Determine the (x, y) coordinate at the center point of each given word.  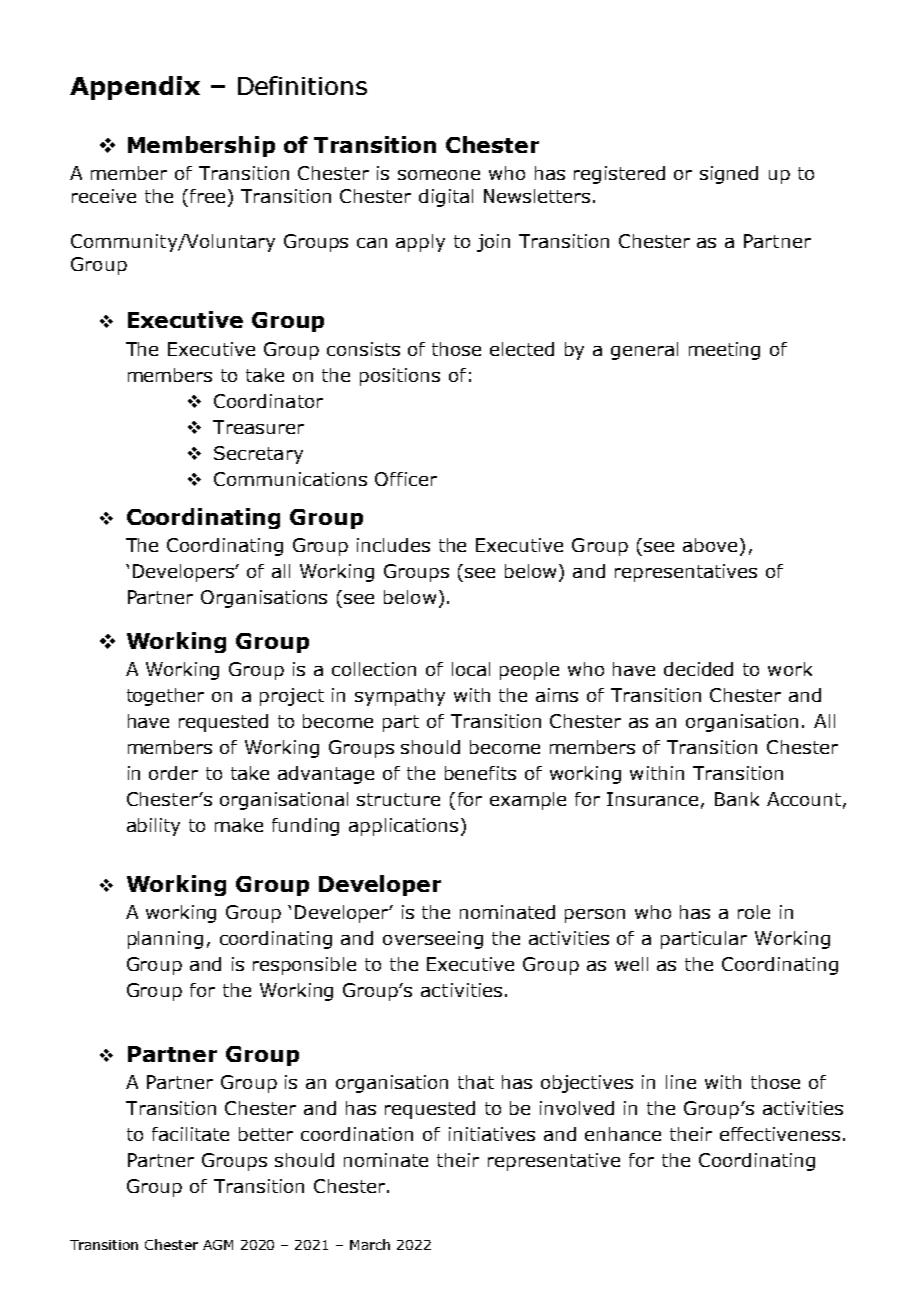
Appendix (135, 88)
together (165, 697)
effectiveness (780, 1134)
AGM (218, 1245)
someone (439, 175)
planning (165, 940)
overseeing (433, 940)
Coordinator (268, 401)
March (370, 1244)
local (471, 669)
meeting (724, 351)
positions (400, 377)
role (754, 912)
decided (698, 669)
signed (729, 175)
